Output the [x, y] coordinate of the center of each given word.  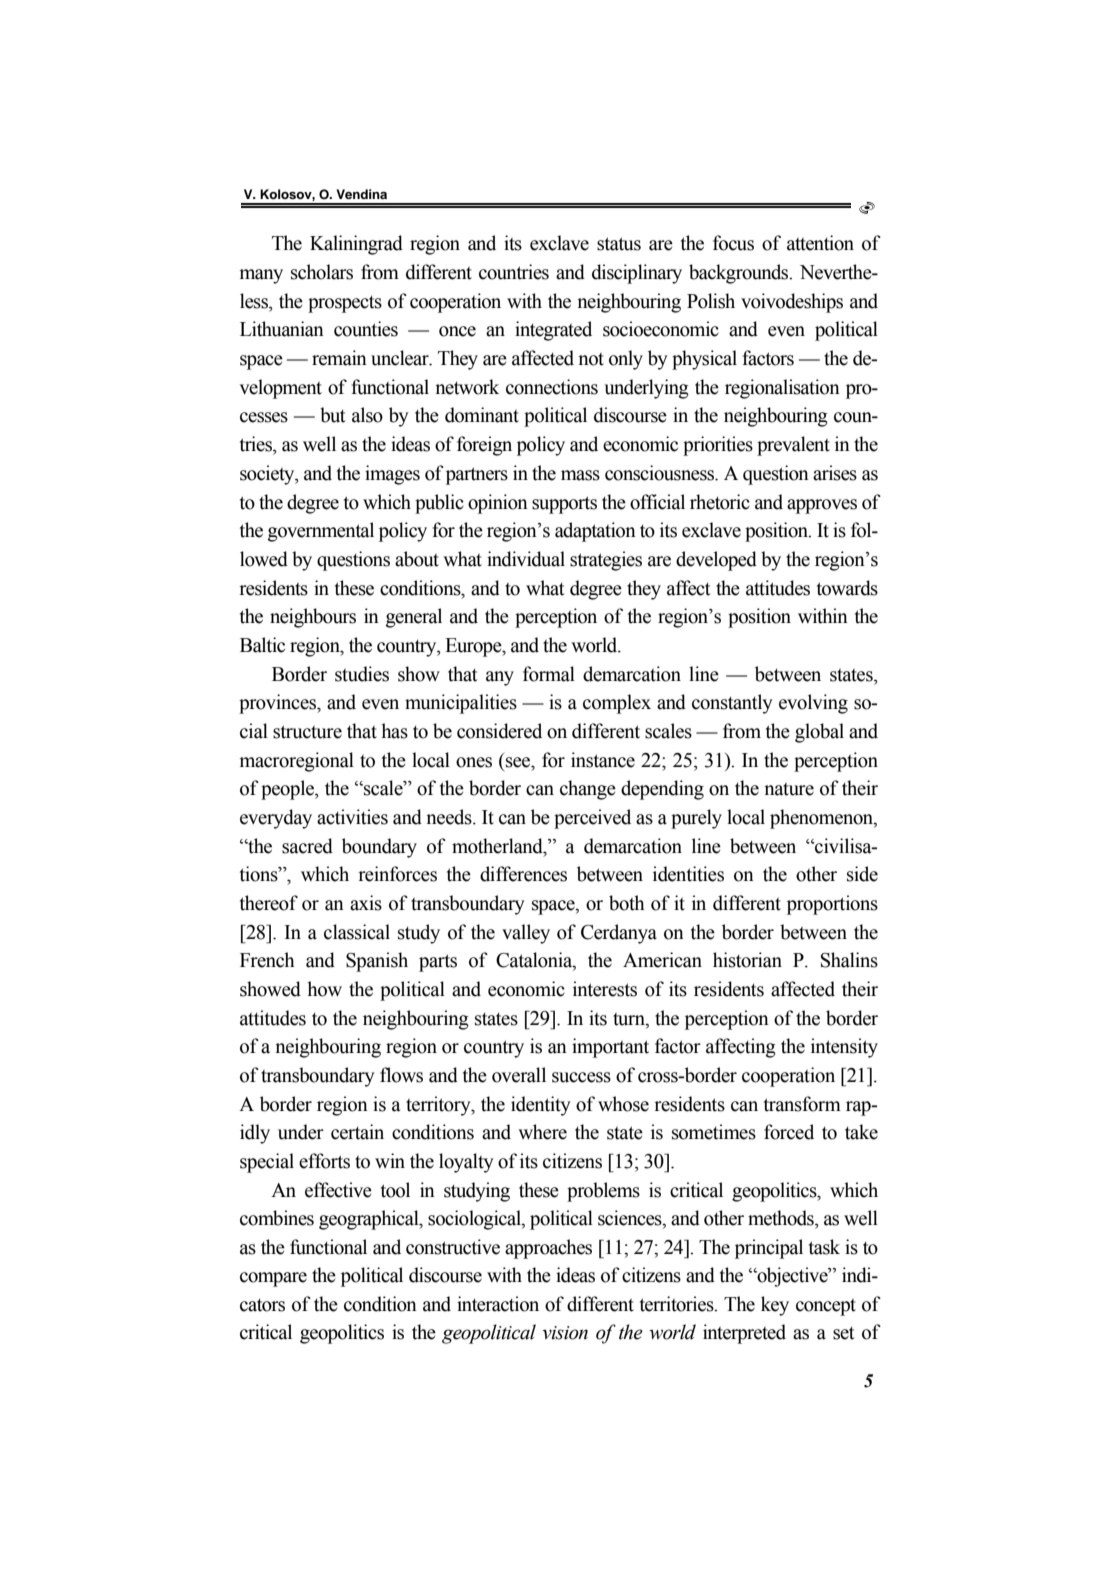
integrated [553, 331]
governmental [321, 532]
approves [822, 506]
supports [564, 505]
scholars [322, 272]
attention [820, 243]
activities [352, 817]
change [588, 790]
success [581, 1077]
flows [401, 1075]
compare [273, 1279]
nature [789, 789]
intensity [844, 1048]
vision [565, 1333]
